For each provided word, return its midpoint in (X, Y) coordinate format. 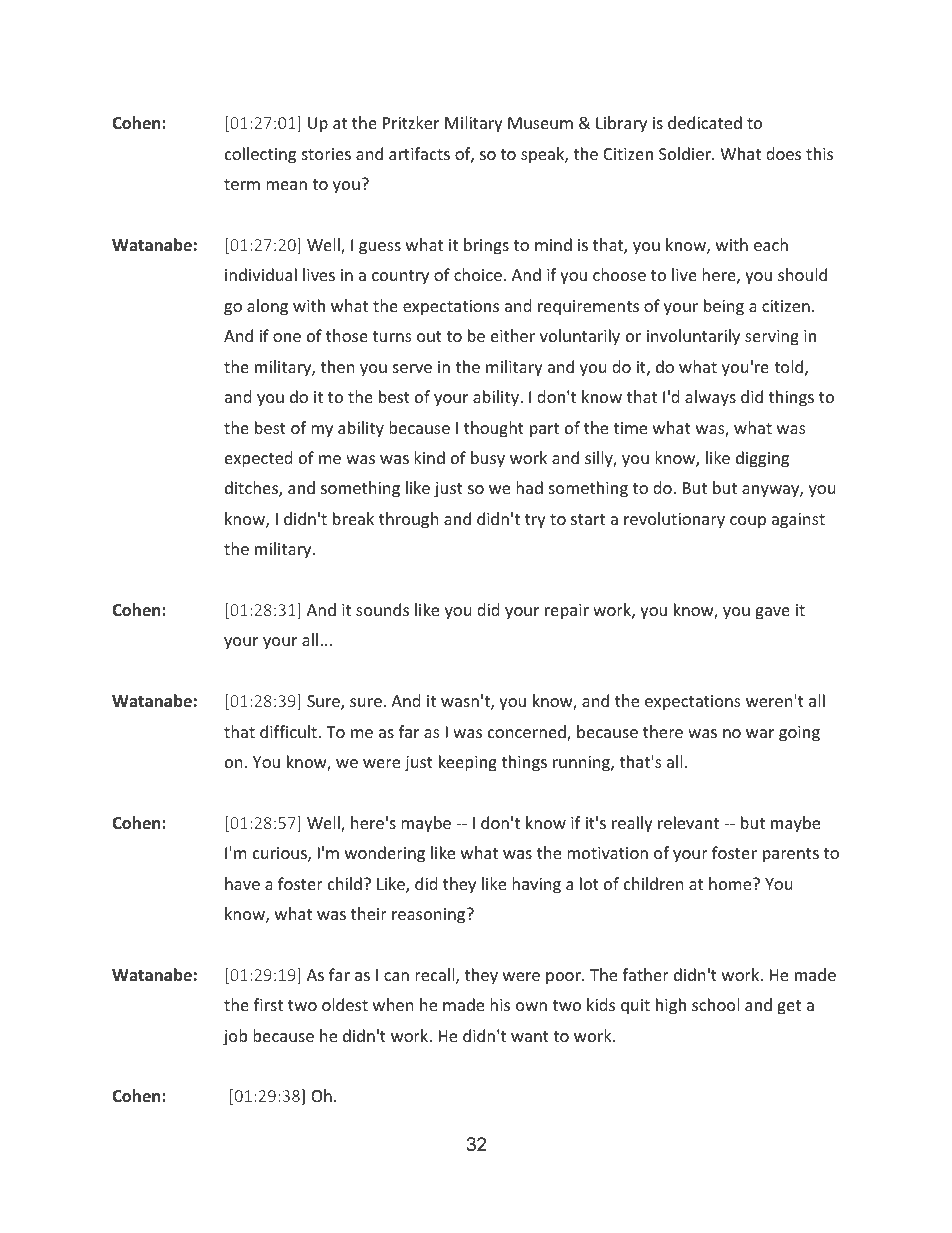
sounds (382, 609)
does (783, 153)
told (788, 366)
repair (567, 612)
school (715, 1004)
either (513, 335)
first (268, 1004)
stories (326, 154)
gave (772, 613)
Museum (540, 123)
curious (281, 854)
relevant (688, 822)
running (582, 764)
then (337, 366)
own (531, 1006)
